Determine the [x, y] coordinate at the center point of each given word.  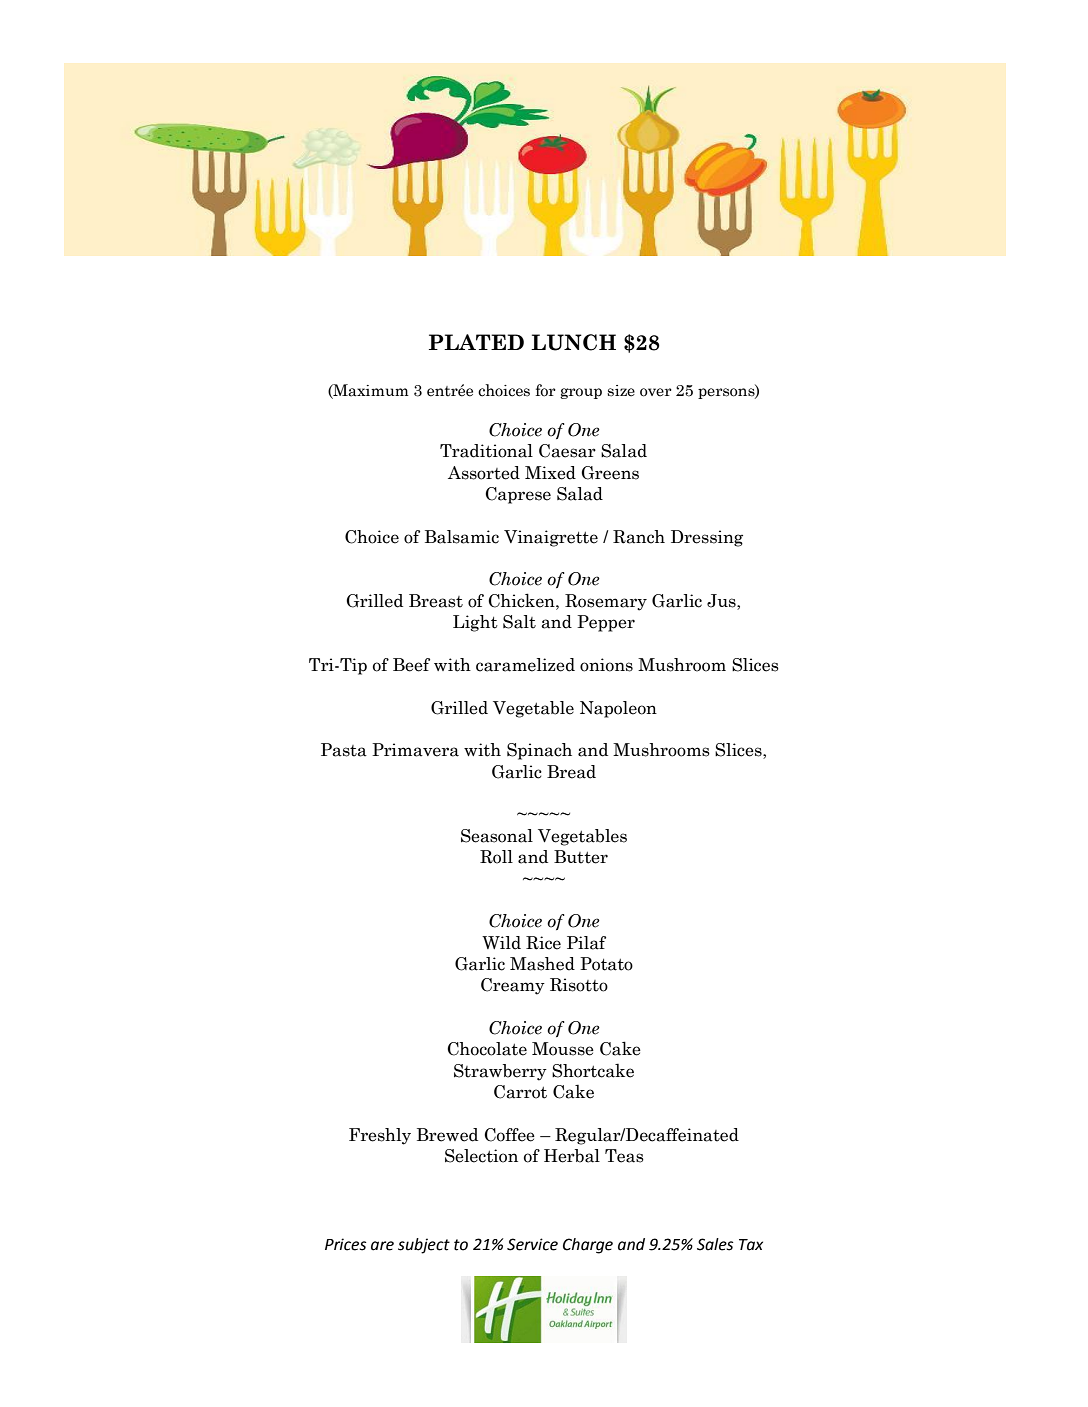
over [656, 392]
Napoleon [618, 709]
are [382, 1246]
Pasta [344, 750]
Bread [571, 772]
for [546, 390]
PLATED [476, 342]
